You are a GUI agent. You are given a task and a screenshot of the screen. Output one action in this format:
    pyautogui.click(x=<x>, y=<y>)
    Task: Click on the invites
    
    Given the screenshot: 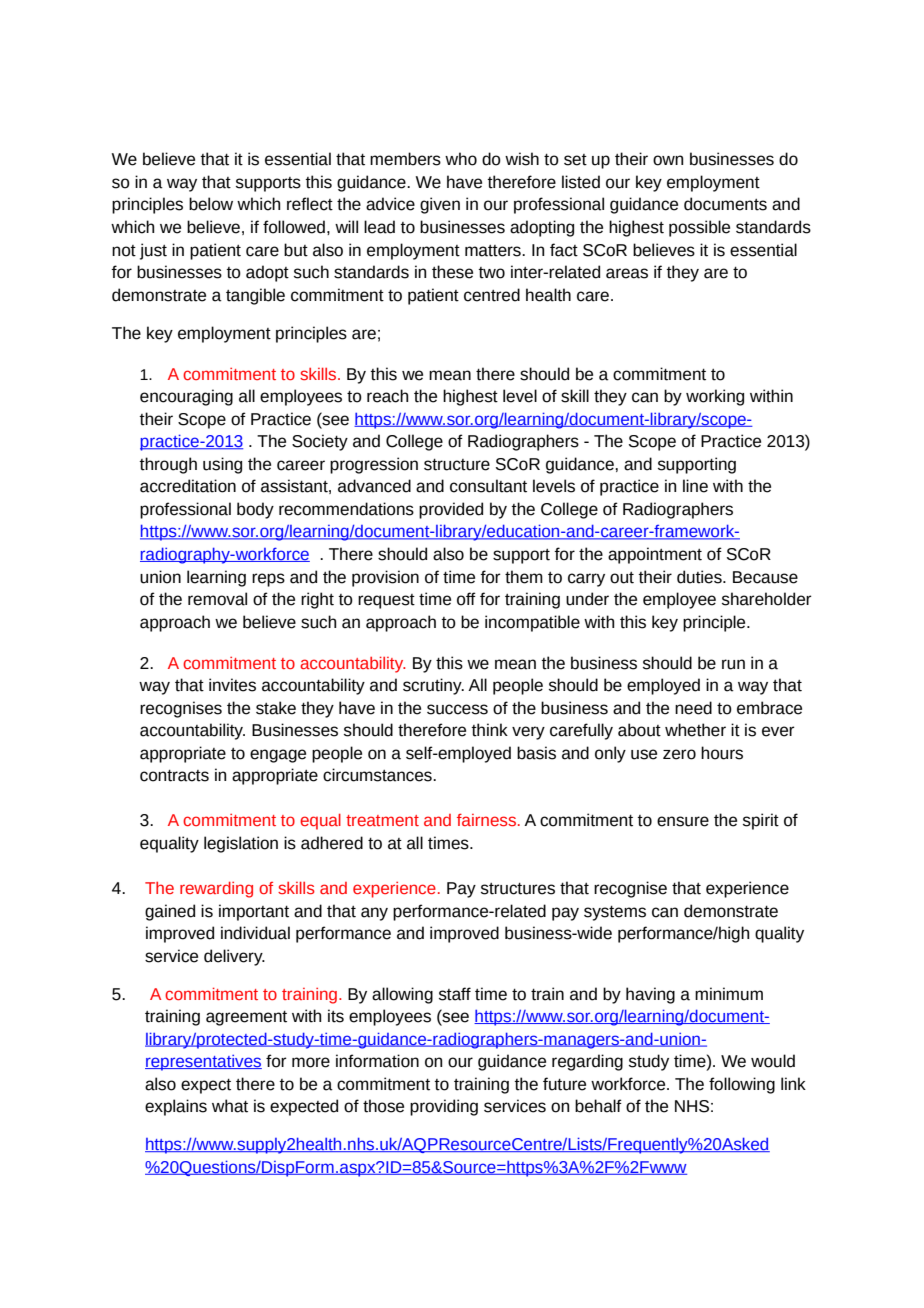 What is the action you would take?
    pyautogui.click(x=232, y=685)
